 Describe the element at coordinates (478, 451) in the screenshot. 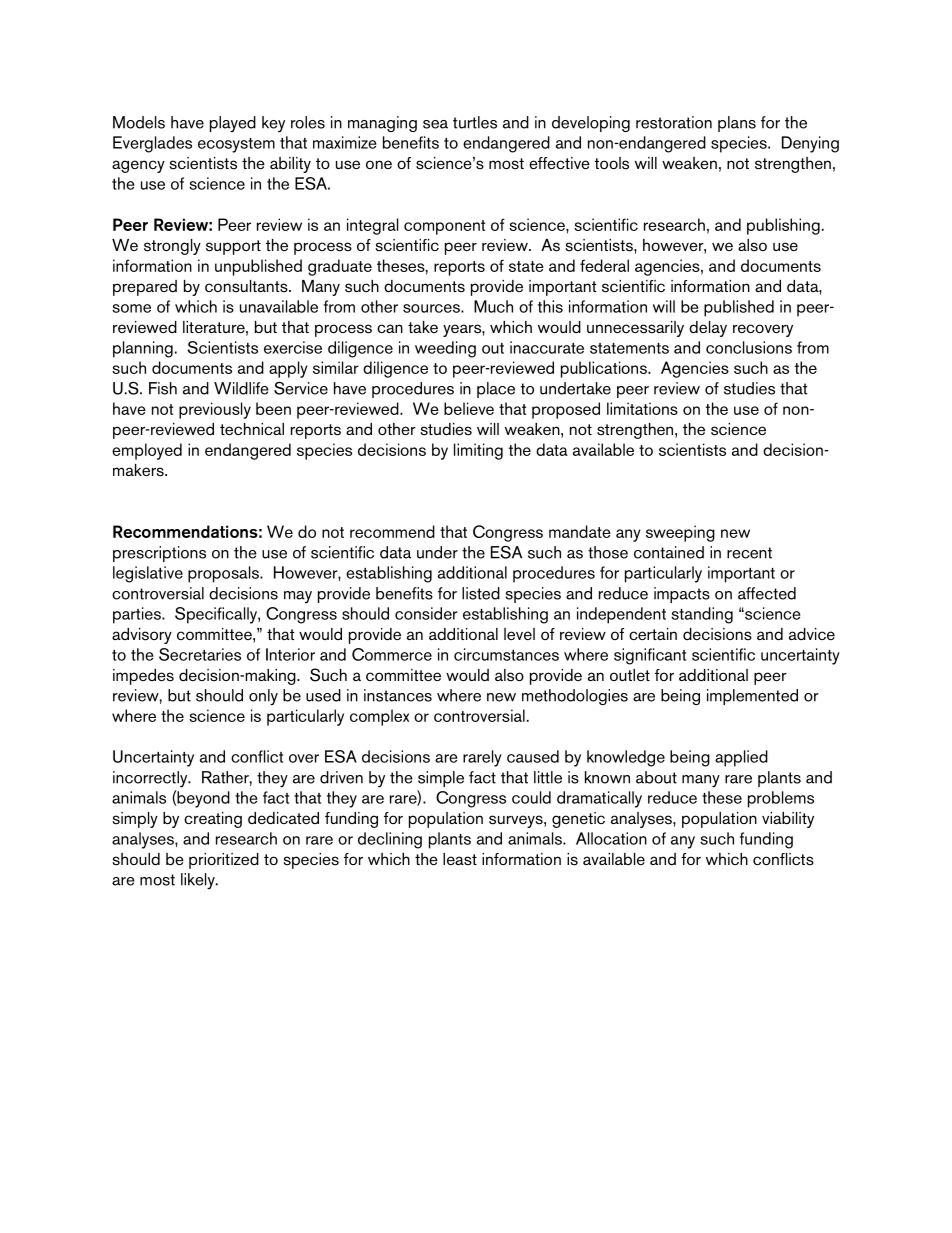

I see `limiting` at that location.
